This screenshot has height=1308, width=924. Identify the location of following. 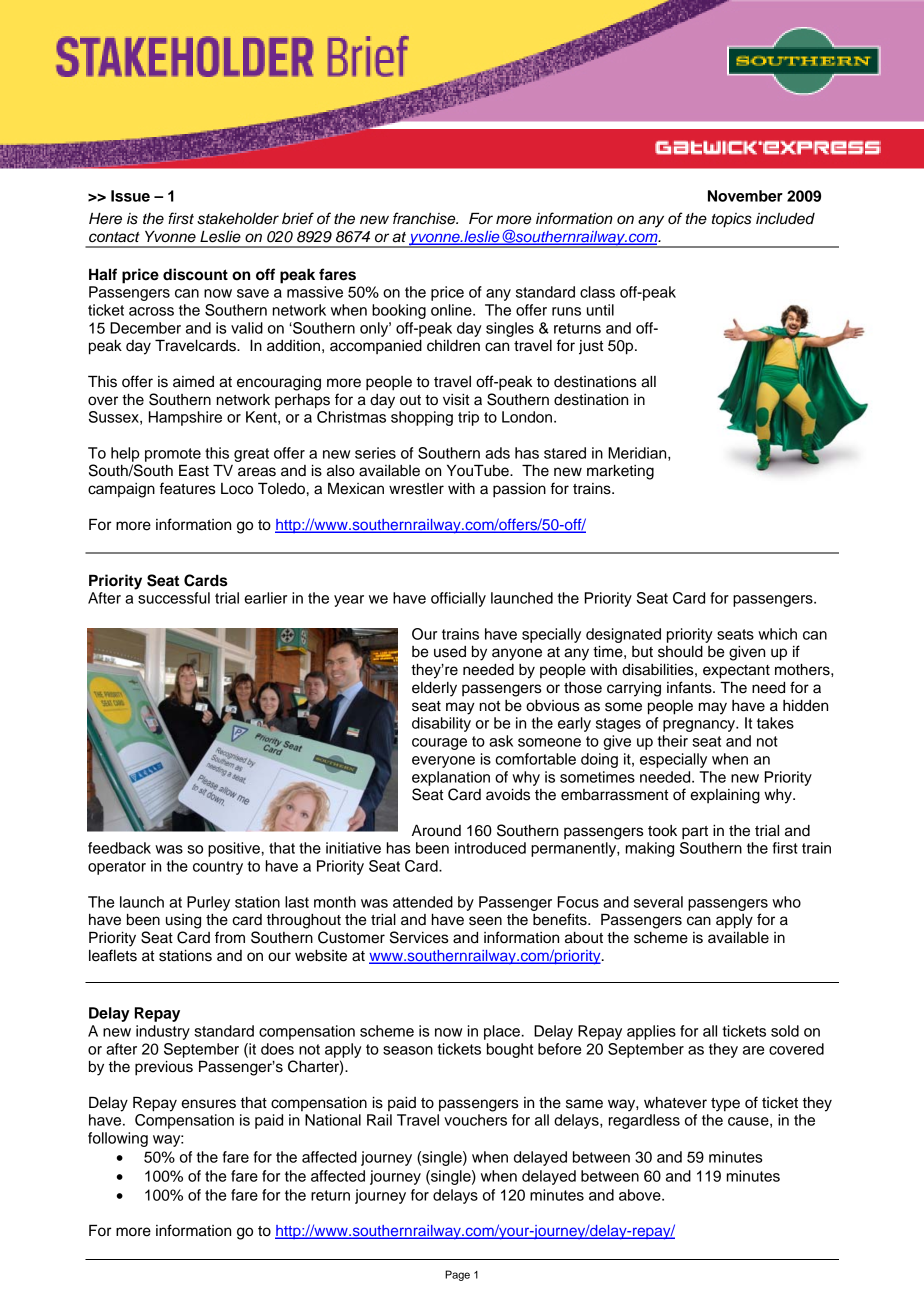
(118, 1139).
